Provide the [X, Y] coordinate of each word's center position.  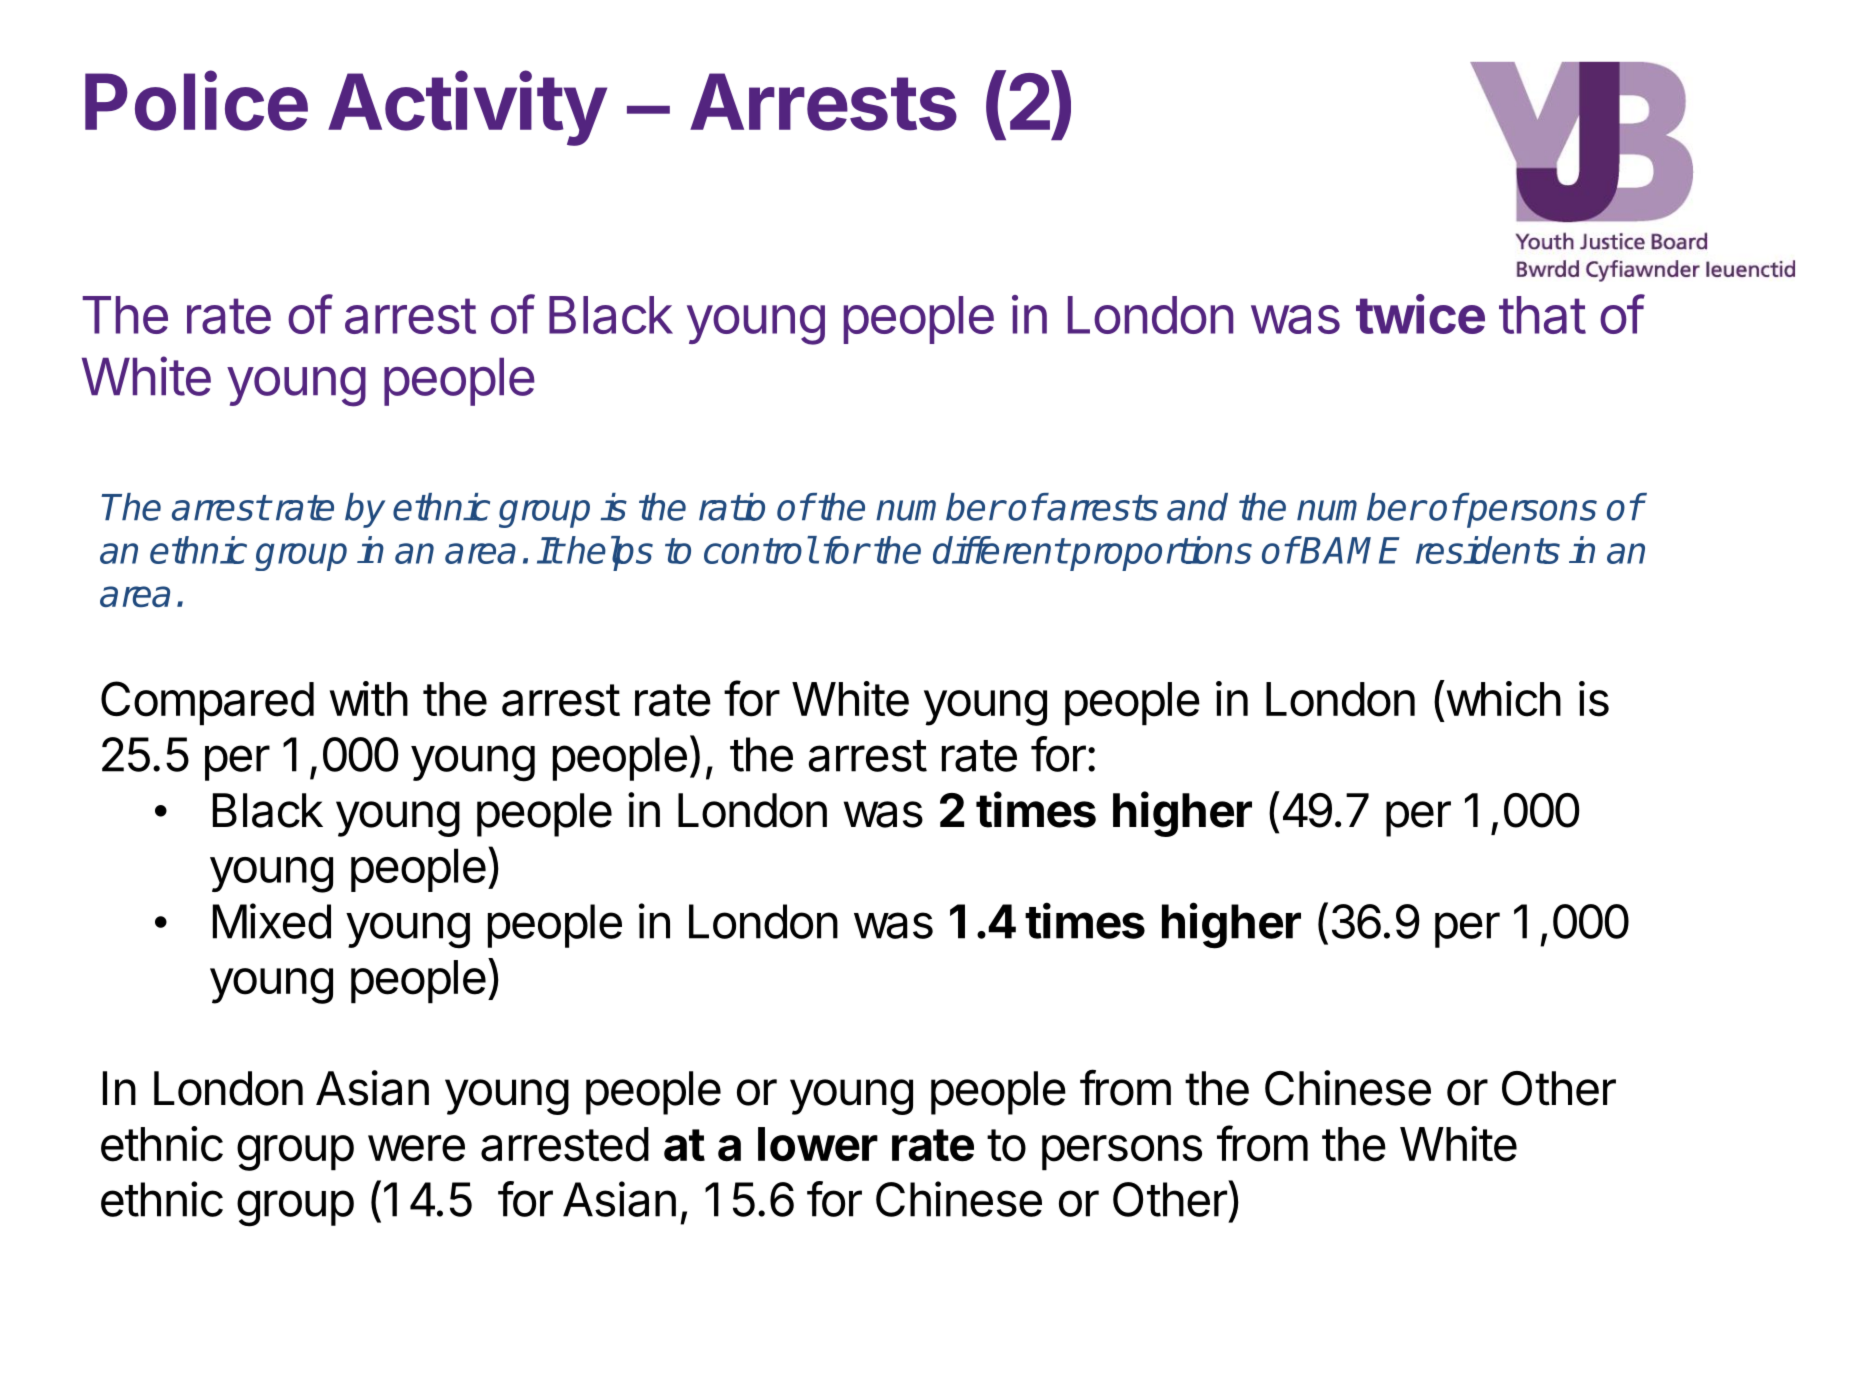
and [1197, 507]
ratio [732, 507]
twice [1420, 314]
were [416, 1148]
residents [1488, 550]
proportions [1160, 553]
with [369, 698]
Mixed [272, 921]
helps [609, 553]
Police [196, 101]
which [1502, 698]
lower [818, 1144]
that [1542, 315]
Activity [467, 108]
